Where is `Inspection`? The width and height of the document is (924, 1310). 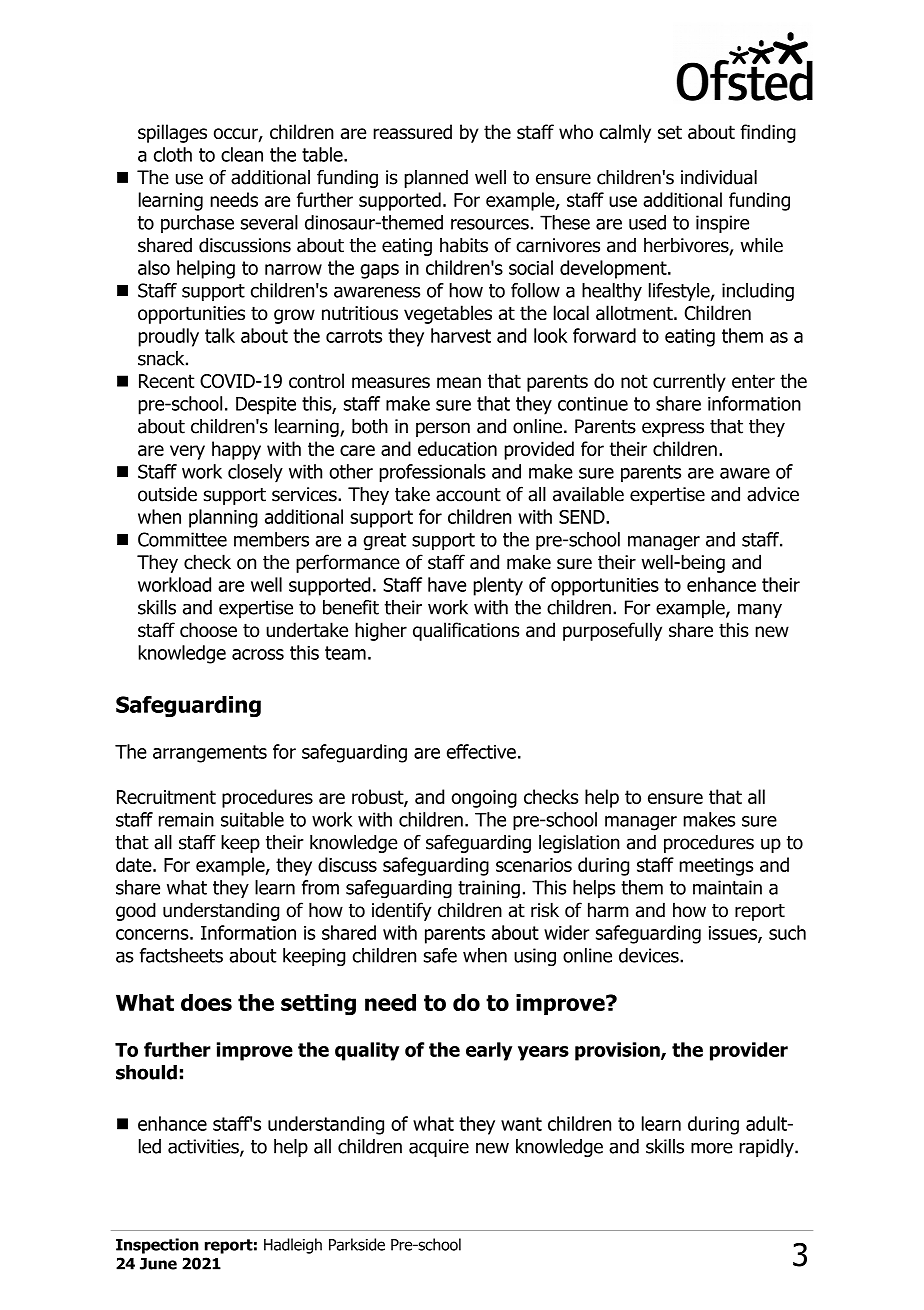 Inspection is located at coordinates (157, 1246).
